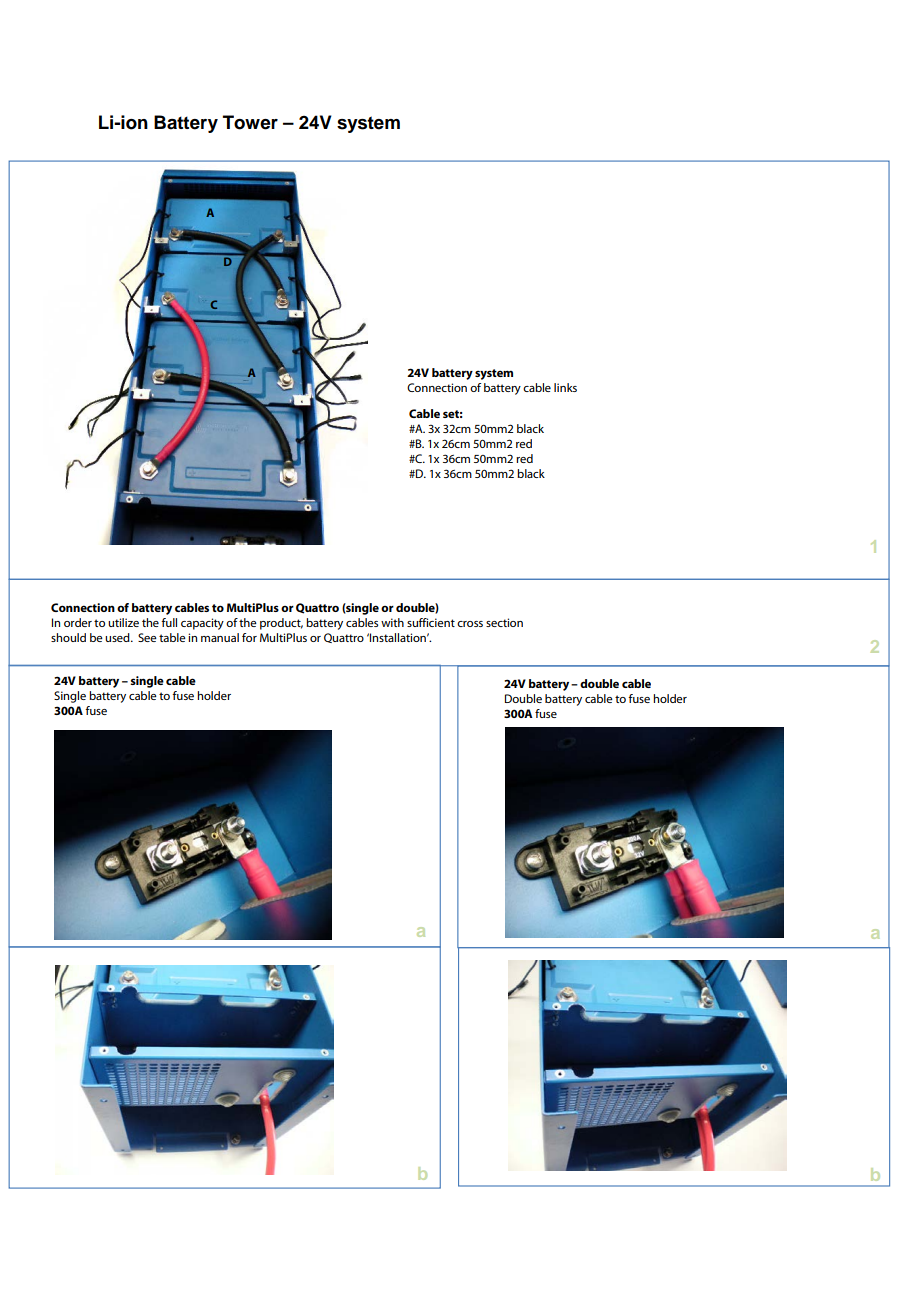  What do you see at coordinates (470, 624) in the screenshot?
I see `cross` at bounding box center [470, 624].
